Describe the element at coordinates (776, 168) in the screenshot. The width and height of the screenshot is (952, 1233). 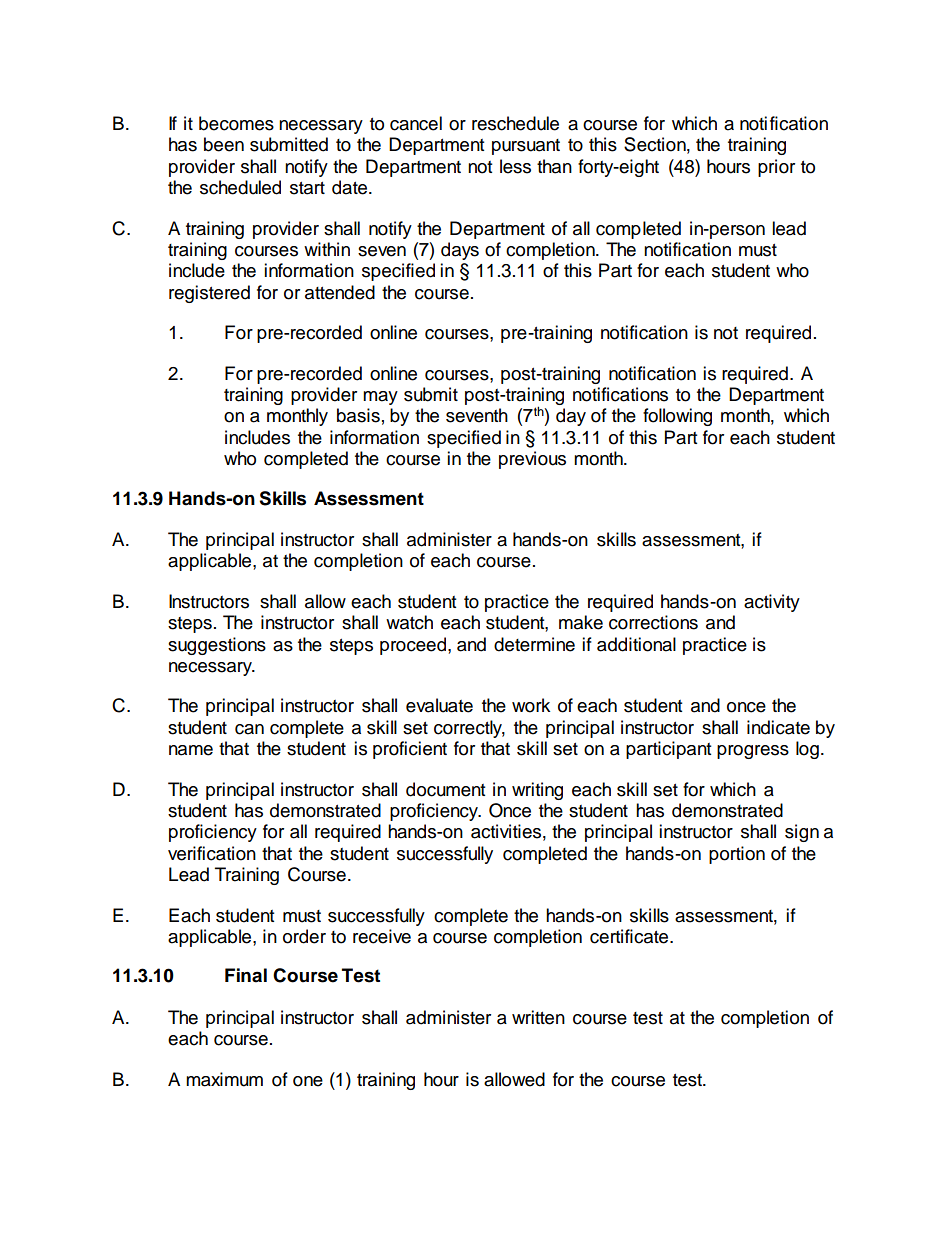
I see `prior` at that location.
